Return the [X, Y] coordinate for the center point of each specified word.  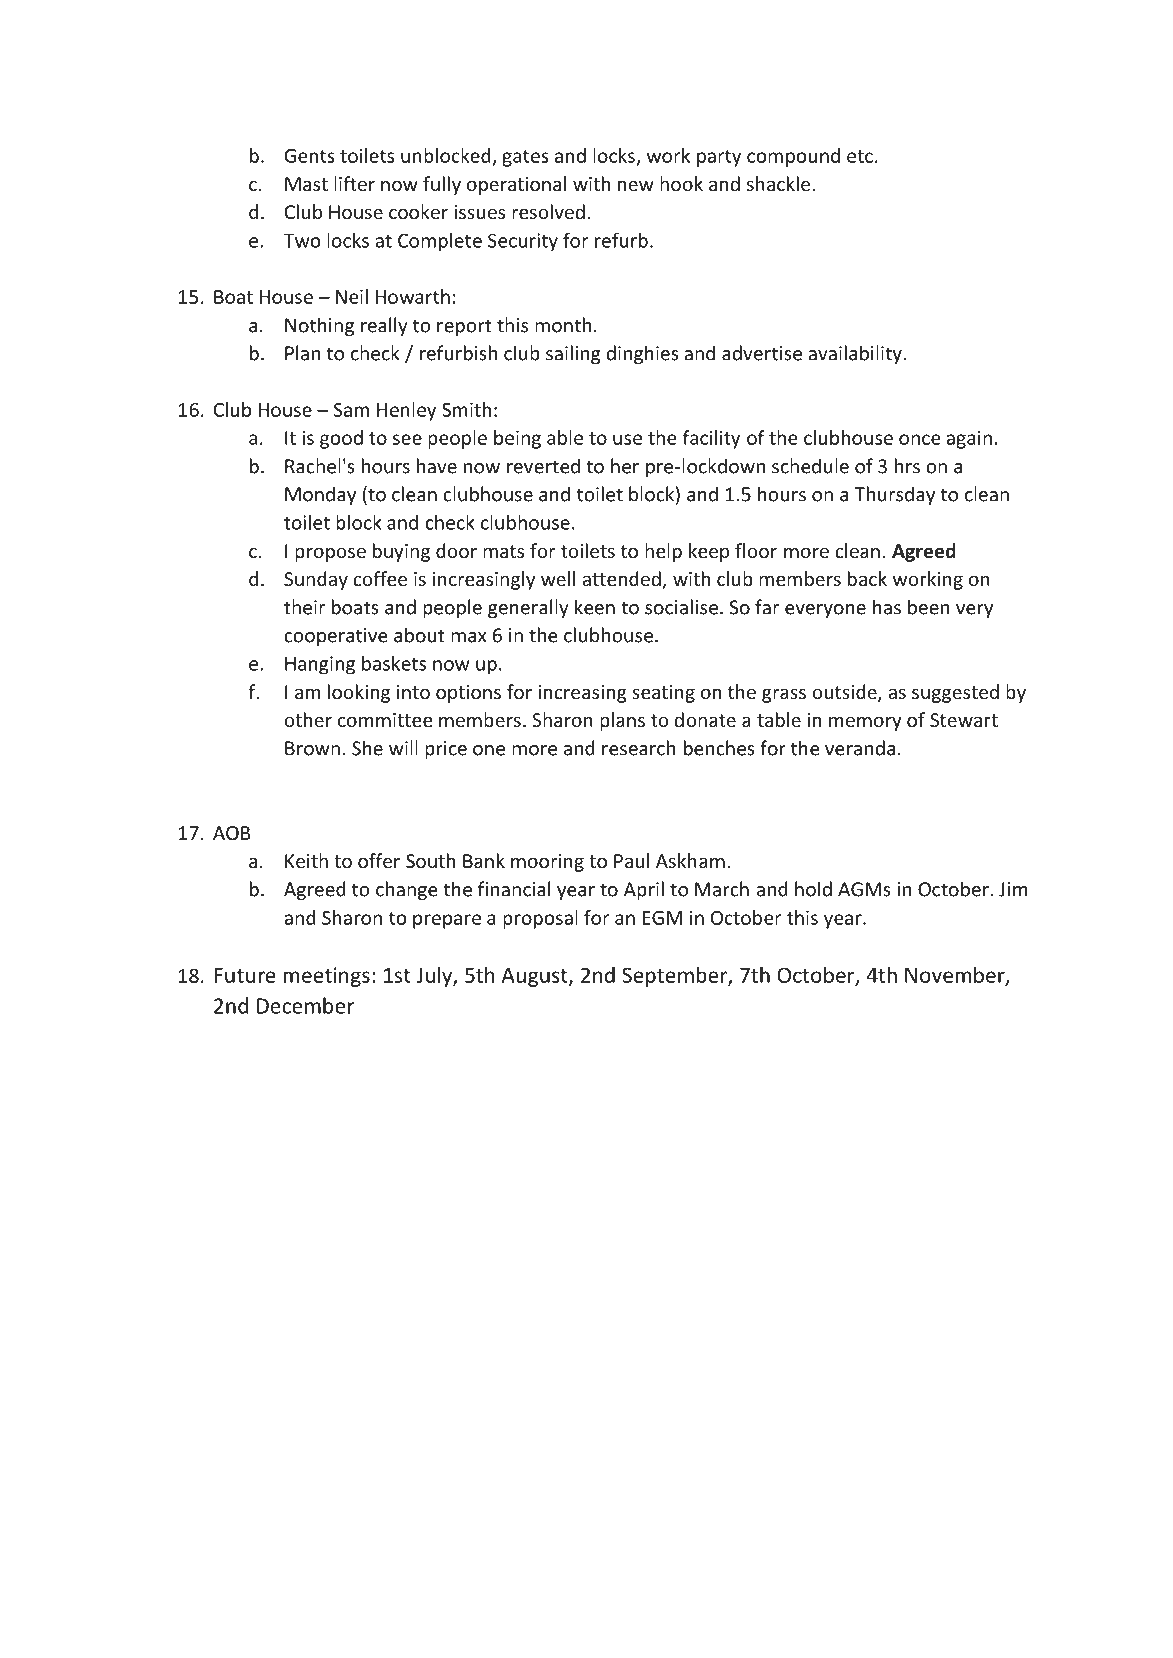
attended [622, 580]
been [928, 607]
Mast [306, 184]
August [535, 977]
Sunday [316, 580]
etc [860, 156]
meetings [326, 977]
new [636, 185]
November [956, 975]
